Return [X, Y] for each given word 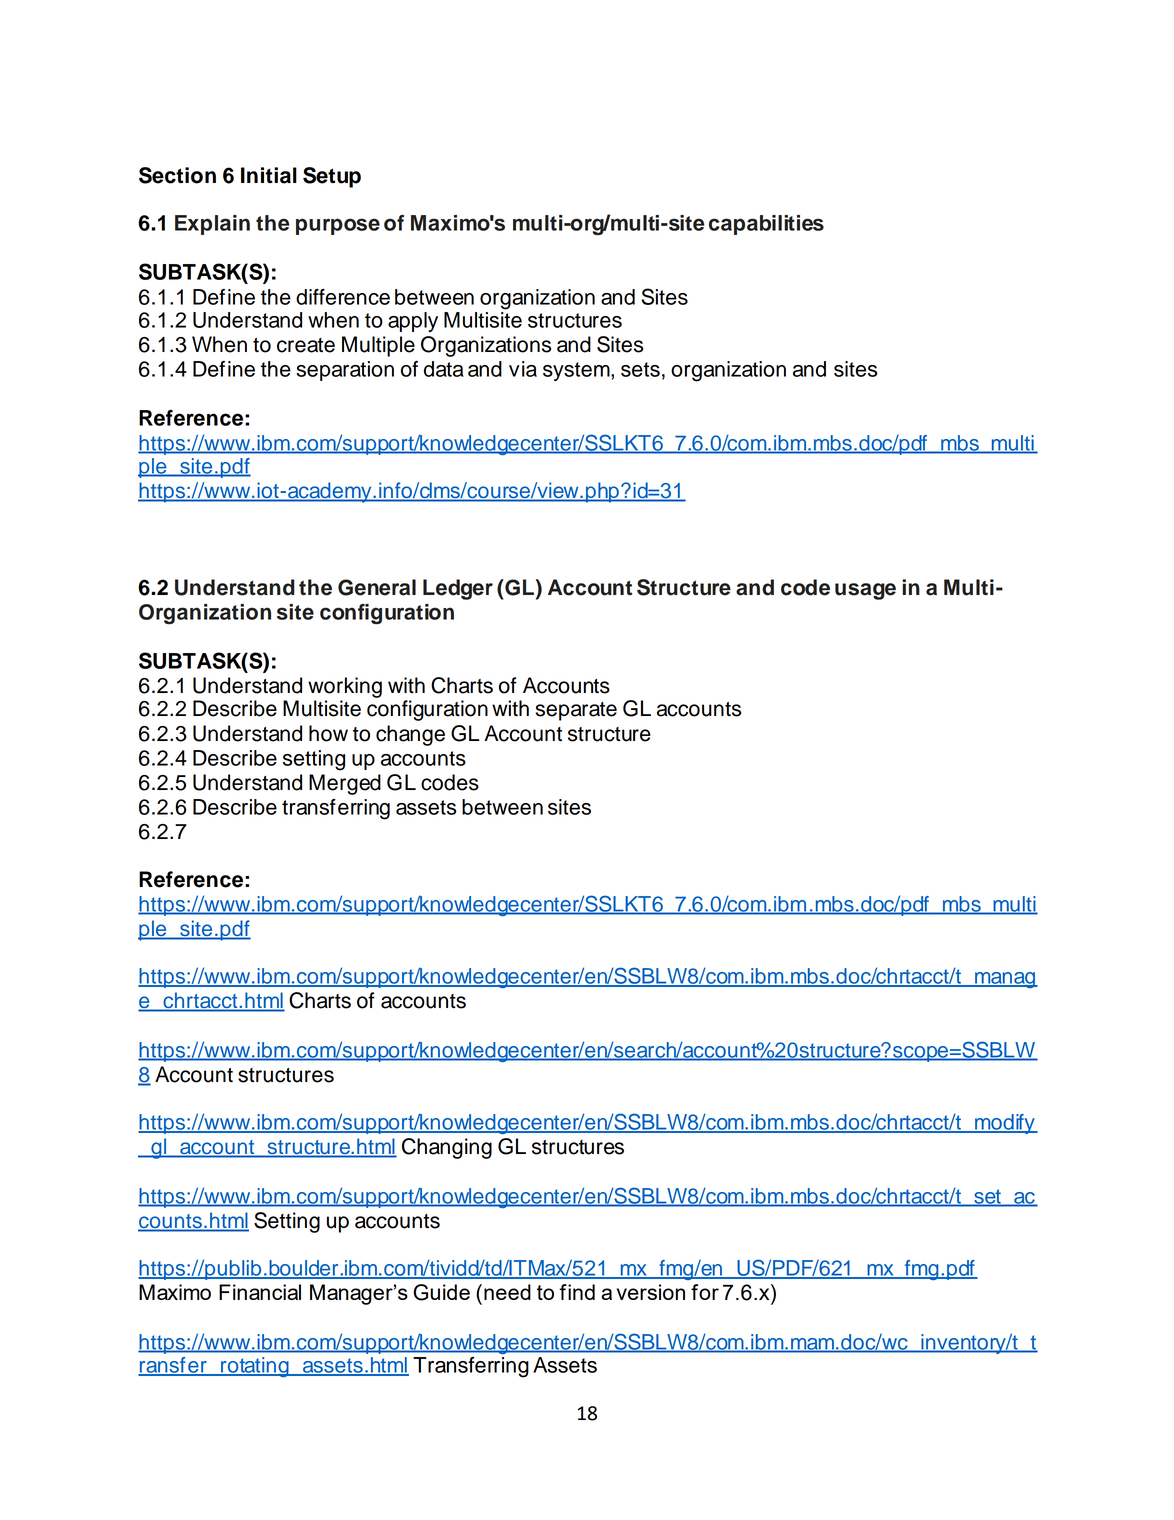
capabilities [766, 225]
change [410, 735]
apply [413, 322]
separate [576, 711]
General [377, 587]
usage [865, 591]
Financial [260, 1292]
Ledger [458, 589]
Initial [269, 175]
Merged [345, 784]
